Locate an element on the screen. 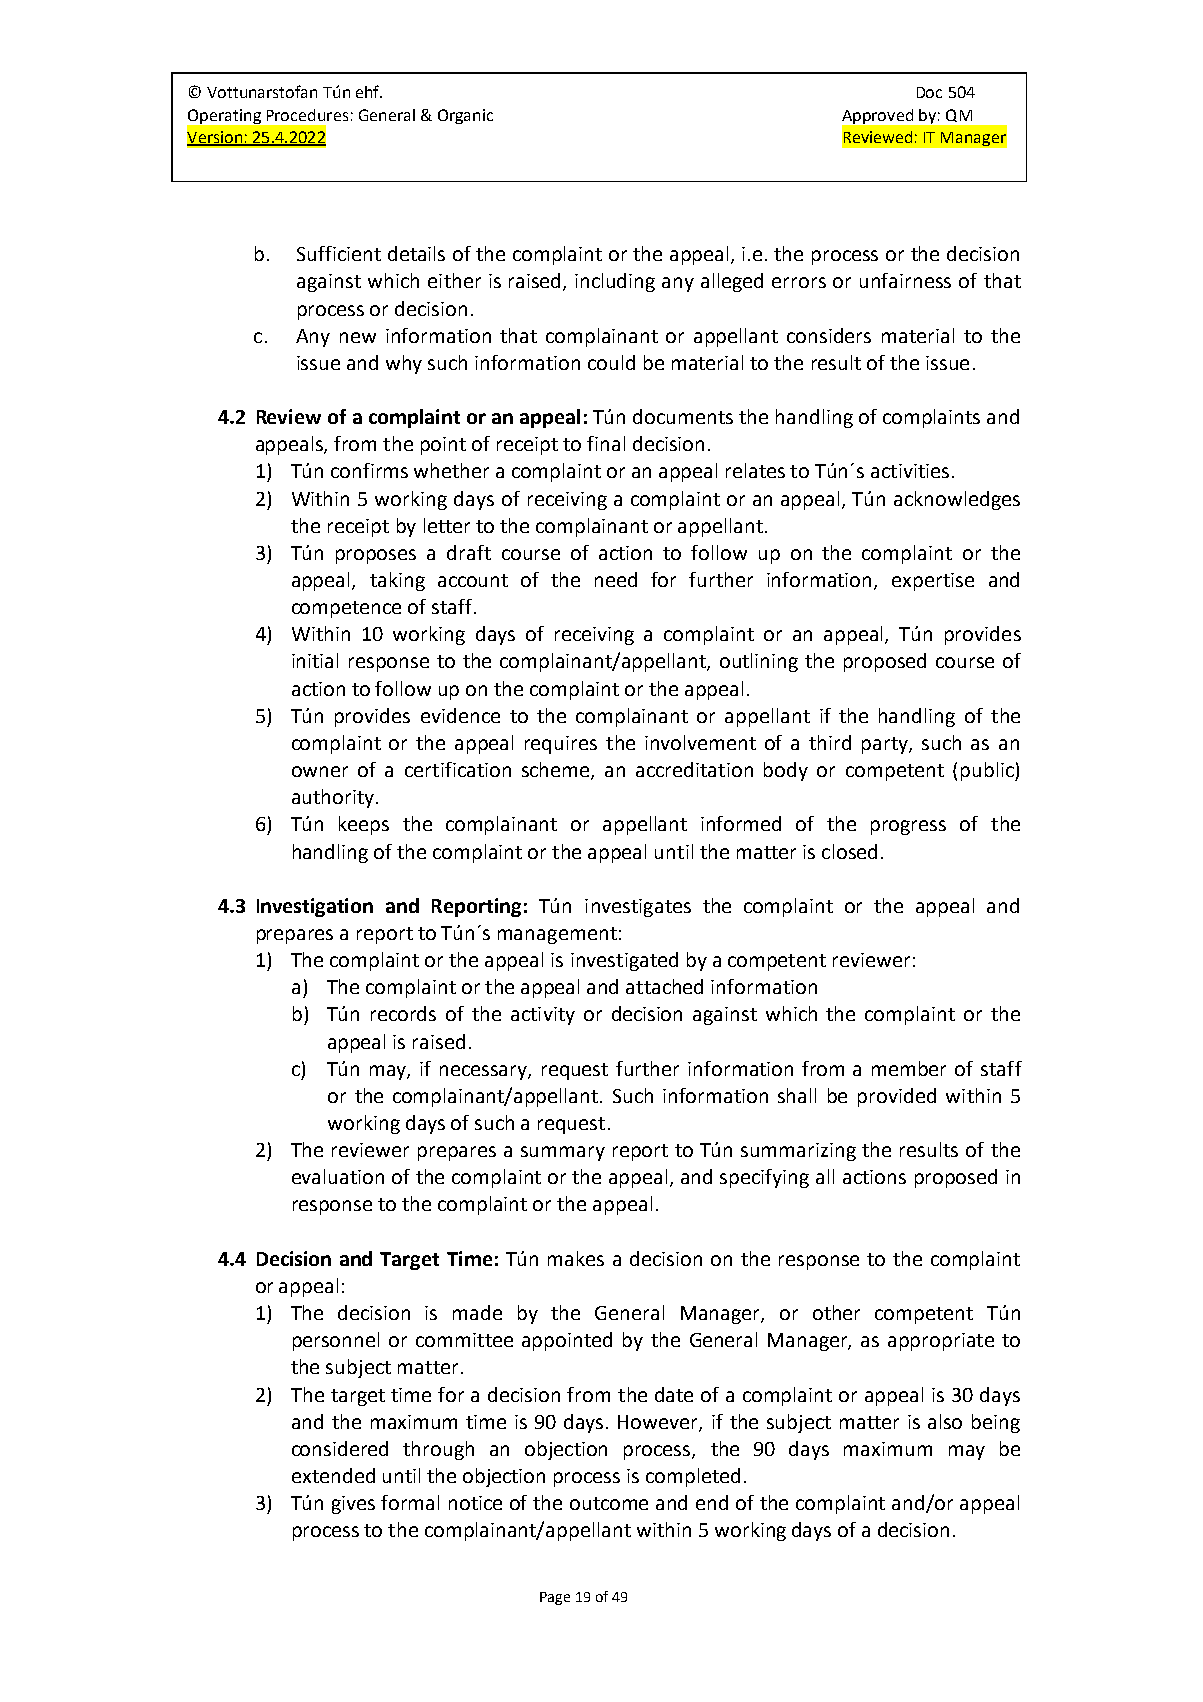 This screenshot has width=1203, height=1702. makes is located at coordinates (576, 1258).
